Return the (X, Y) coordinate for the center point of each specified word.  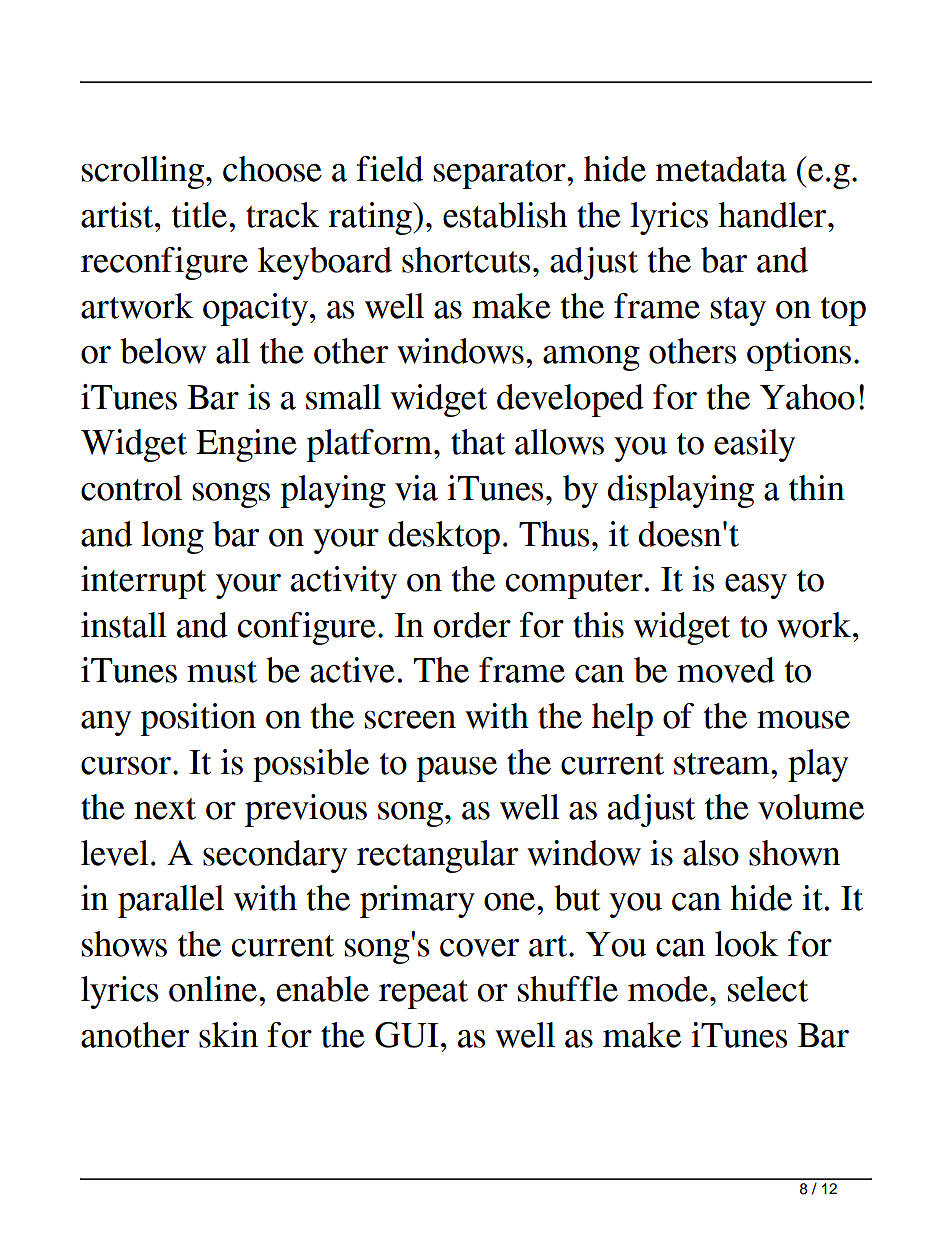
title (199, 215)
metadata (721, 169)
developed (570, 400)
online (214, 989)
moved (726, 670)
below (163, 351)
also (711, 853)
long (173, 537)
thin (817, 488)
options (799, 354)
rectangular (437, 856)
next (165, 809)
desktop (444, 537)
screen (410, 720)
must (222, 672)
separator (501, 174)
